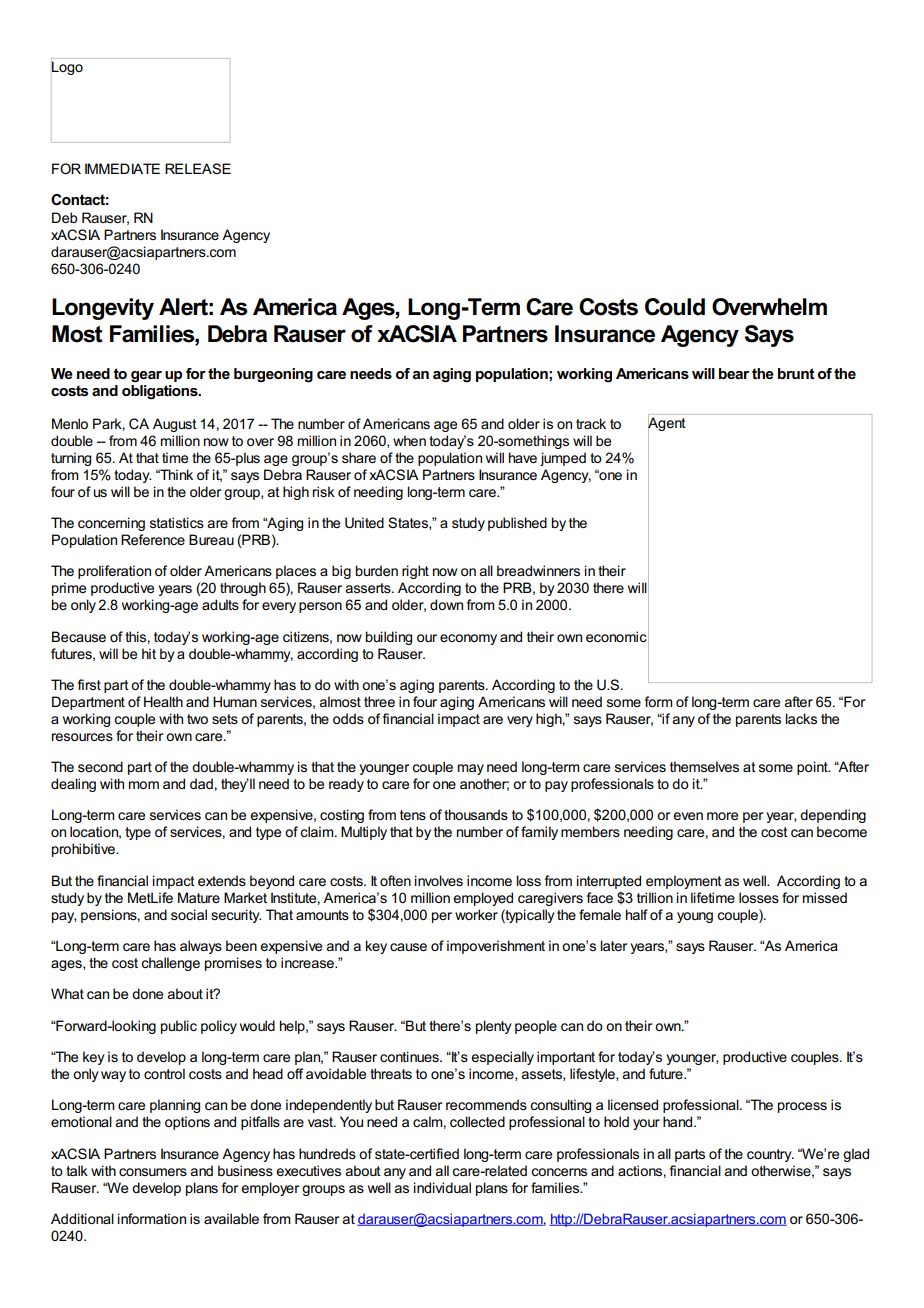  What do you see at coordinates (149, 653) in the screenshot?
I see `hit` at bounding box center [149, 653].
